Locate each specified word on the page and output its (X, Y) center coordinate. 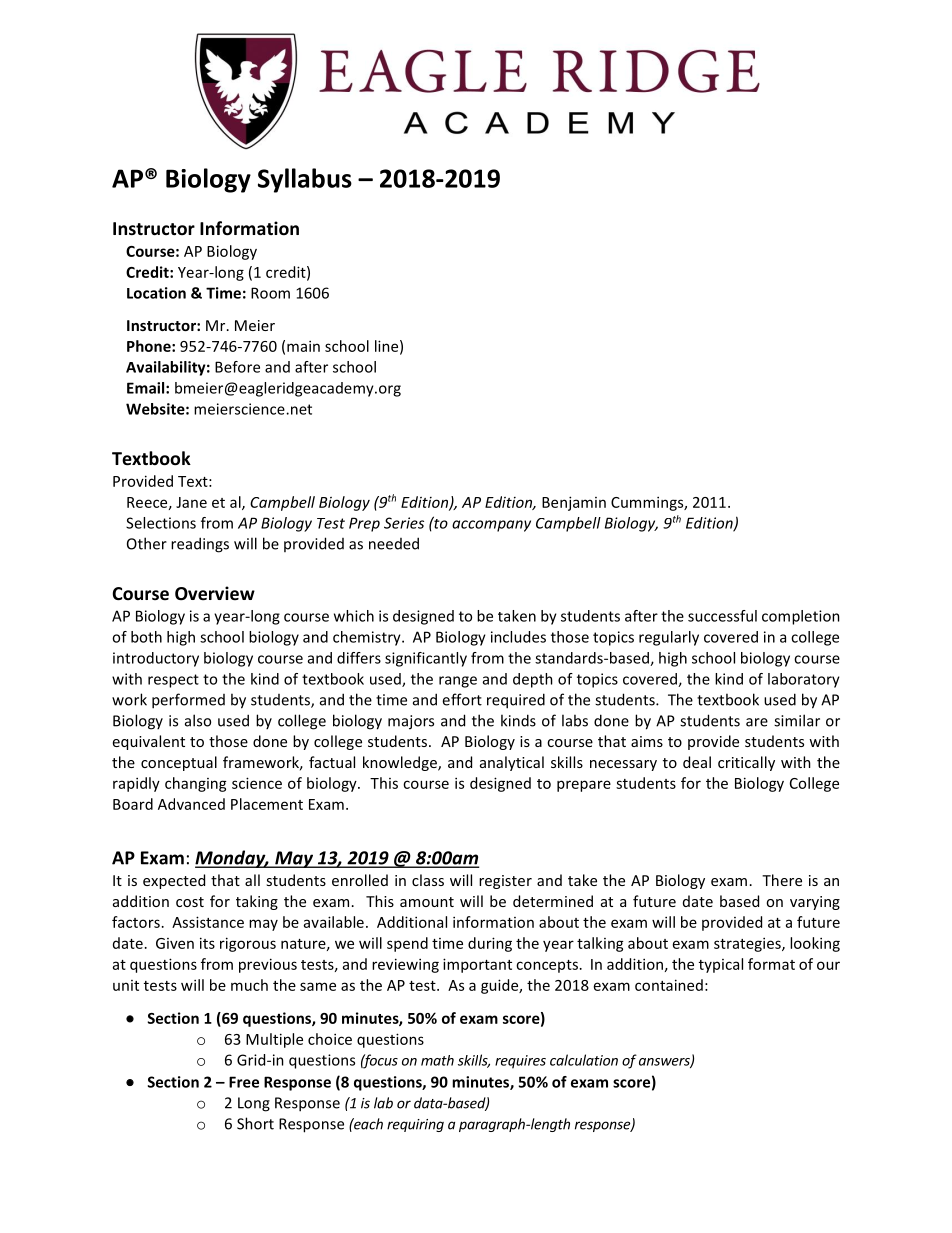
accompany (491, 526)
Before (237, 367)
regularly (669, 638)
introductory (156, 659)
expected (174, 881)
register (505, 882)
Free (244, 1082)
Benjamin (574, 503)
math (437, 1060)
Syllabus (305, 180)
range (458, 682)
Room (270, 293)
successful (722, 616)
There (782, 880)
